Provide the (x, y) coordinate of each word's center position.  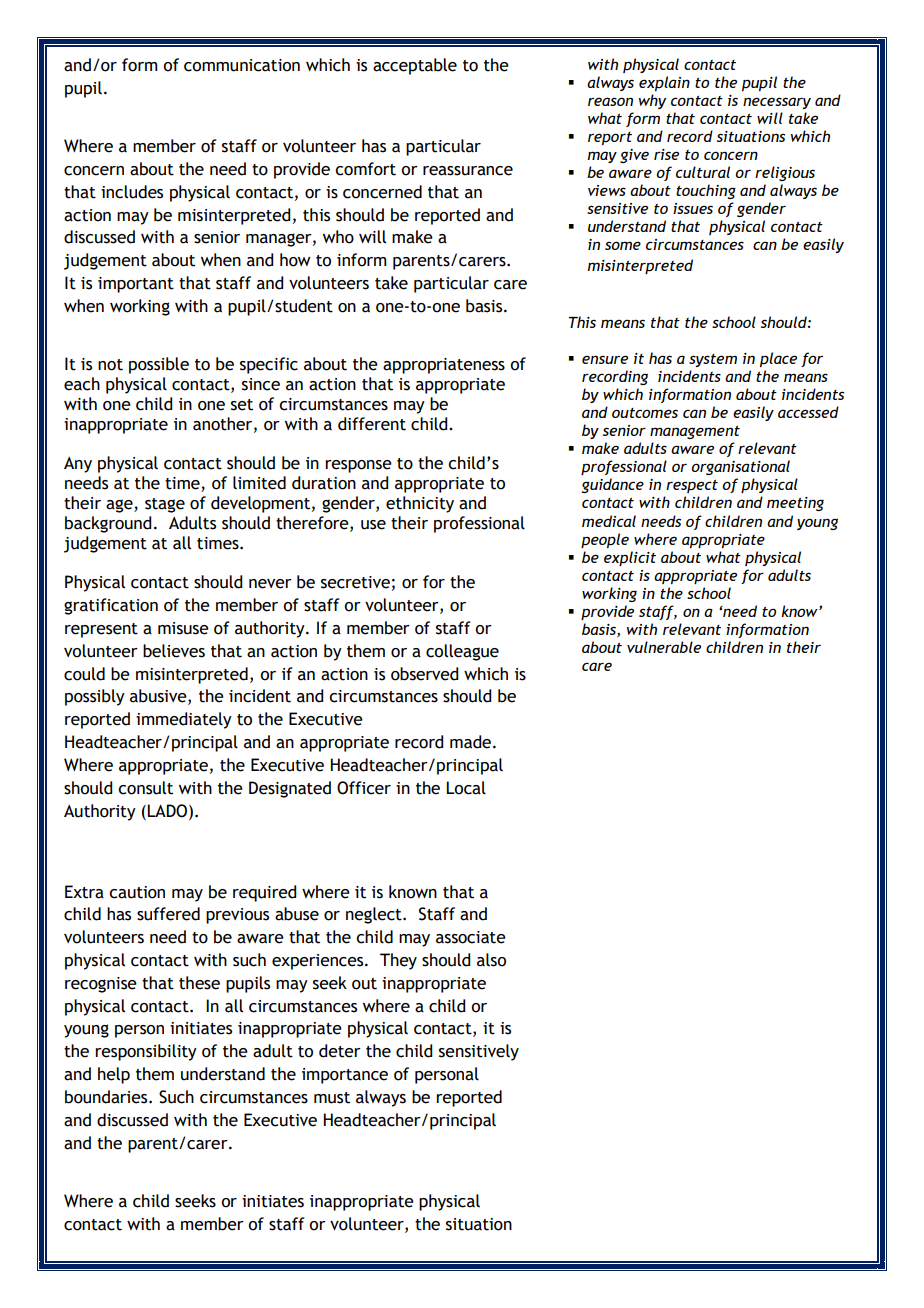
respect (692, 486)
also (491, 960)
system (713, 360)
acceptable (415, 66)
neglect (375, 915)
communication (242, 65)
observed (424, 674)
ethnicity (420, 504)
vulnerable (664, 647)
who (338, 237)
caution (137, 892)
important (136, 285)
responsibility (146, 1052)
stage (165, 505)
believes (174, 651)
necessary (777, 103)
